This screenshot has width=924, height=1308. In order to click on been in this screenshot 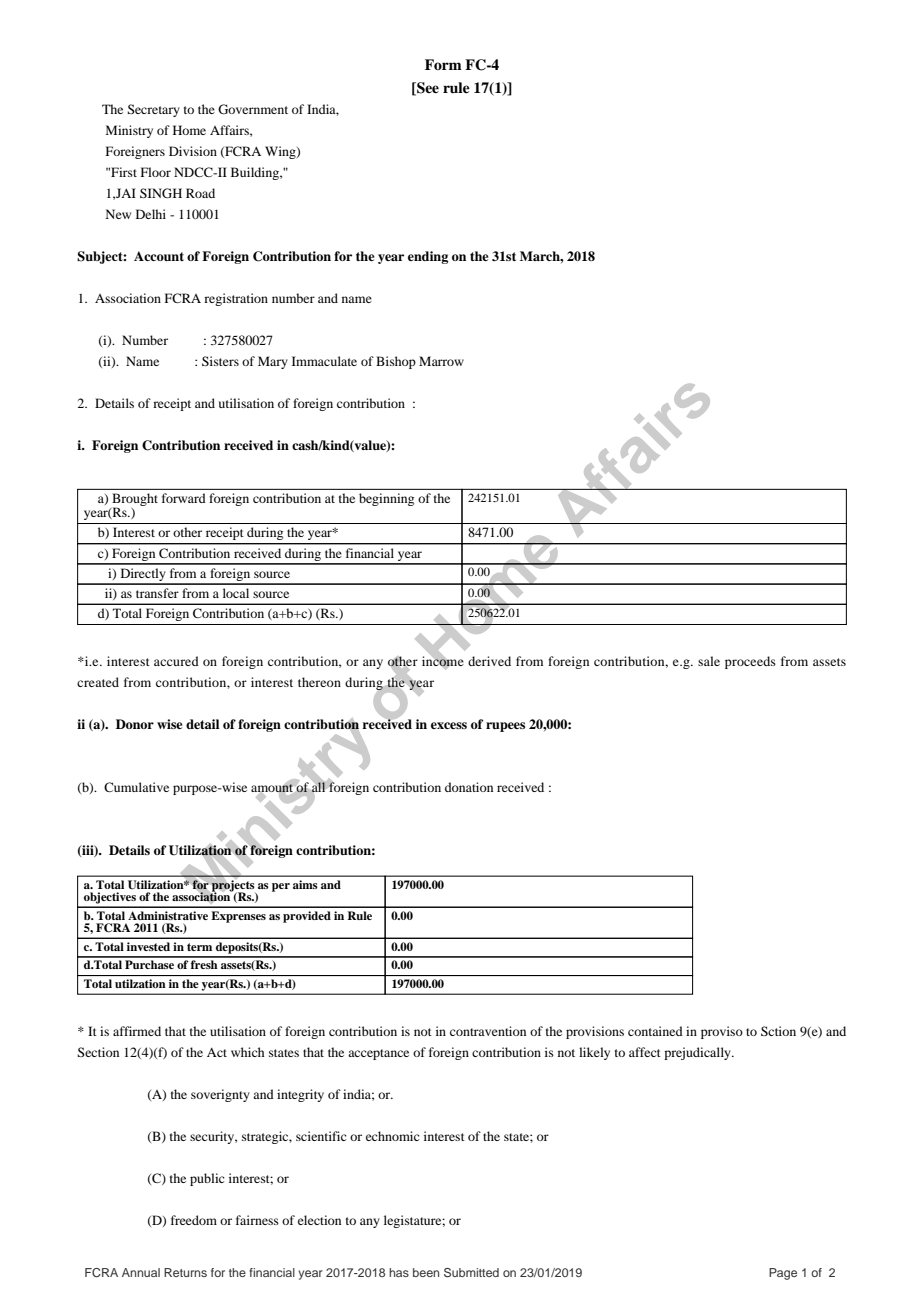, I will do `click(426, 1272)`.
